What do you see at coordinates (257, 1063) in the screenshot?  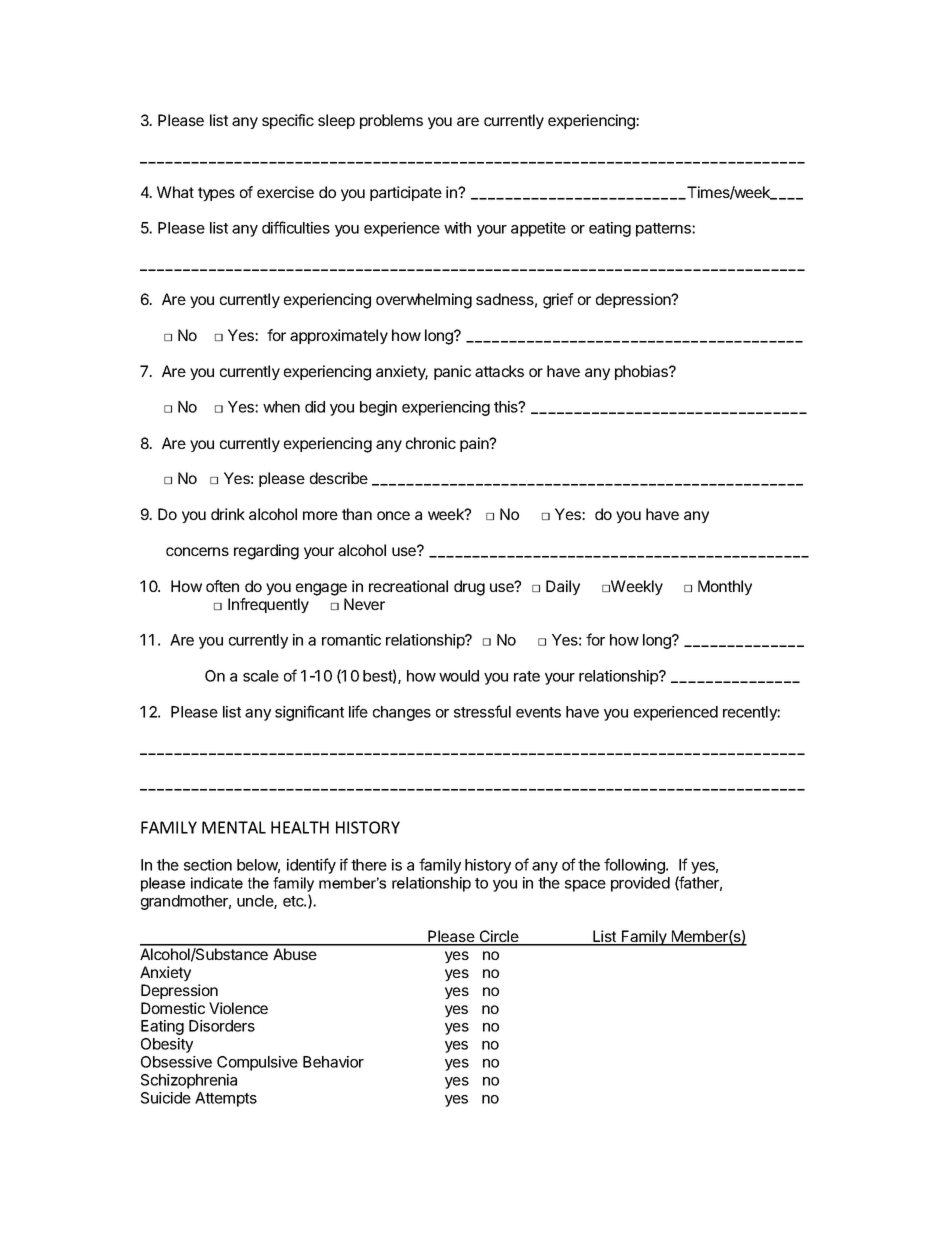 I see `Compulsive` at bounding box center [257, 1063].
